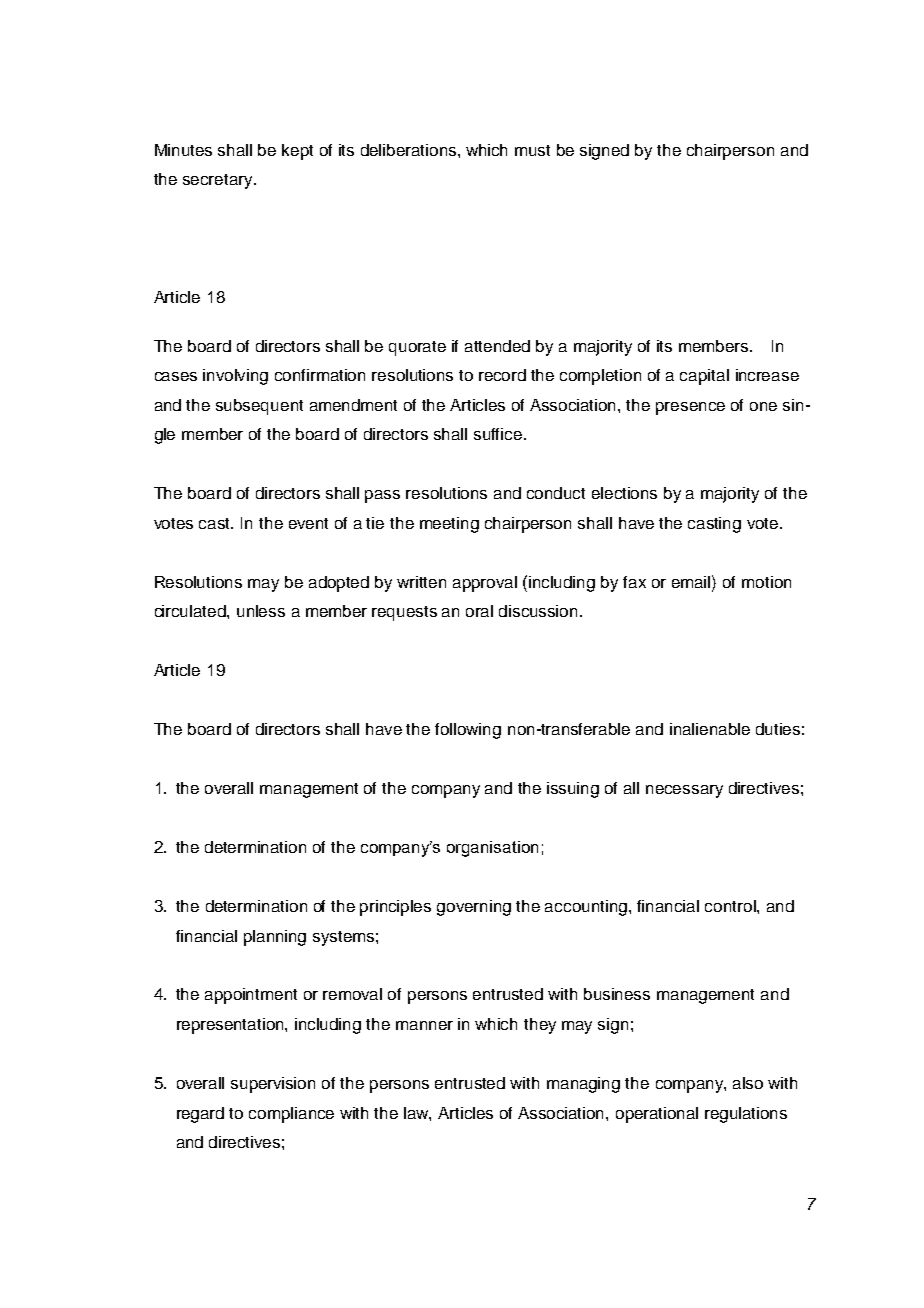 The height and width of the screenshot is (1308, 924). I want to click on unless, so click(261, 611).
